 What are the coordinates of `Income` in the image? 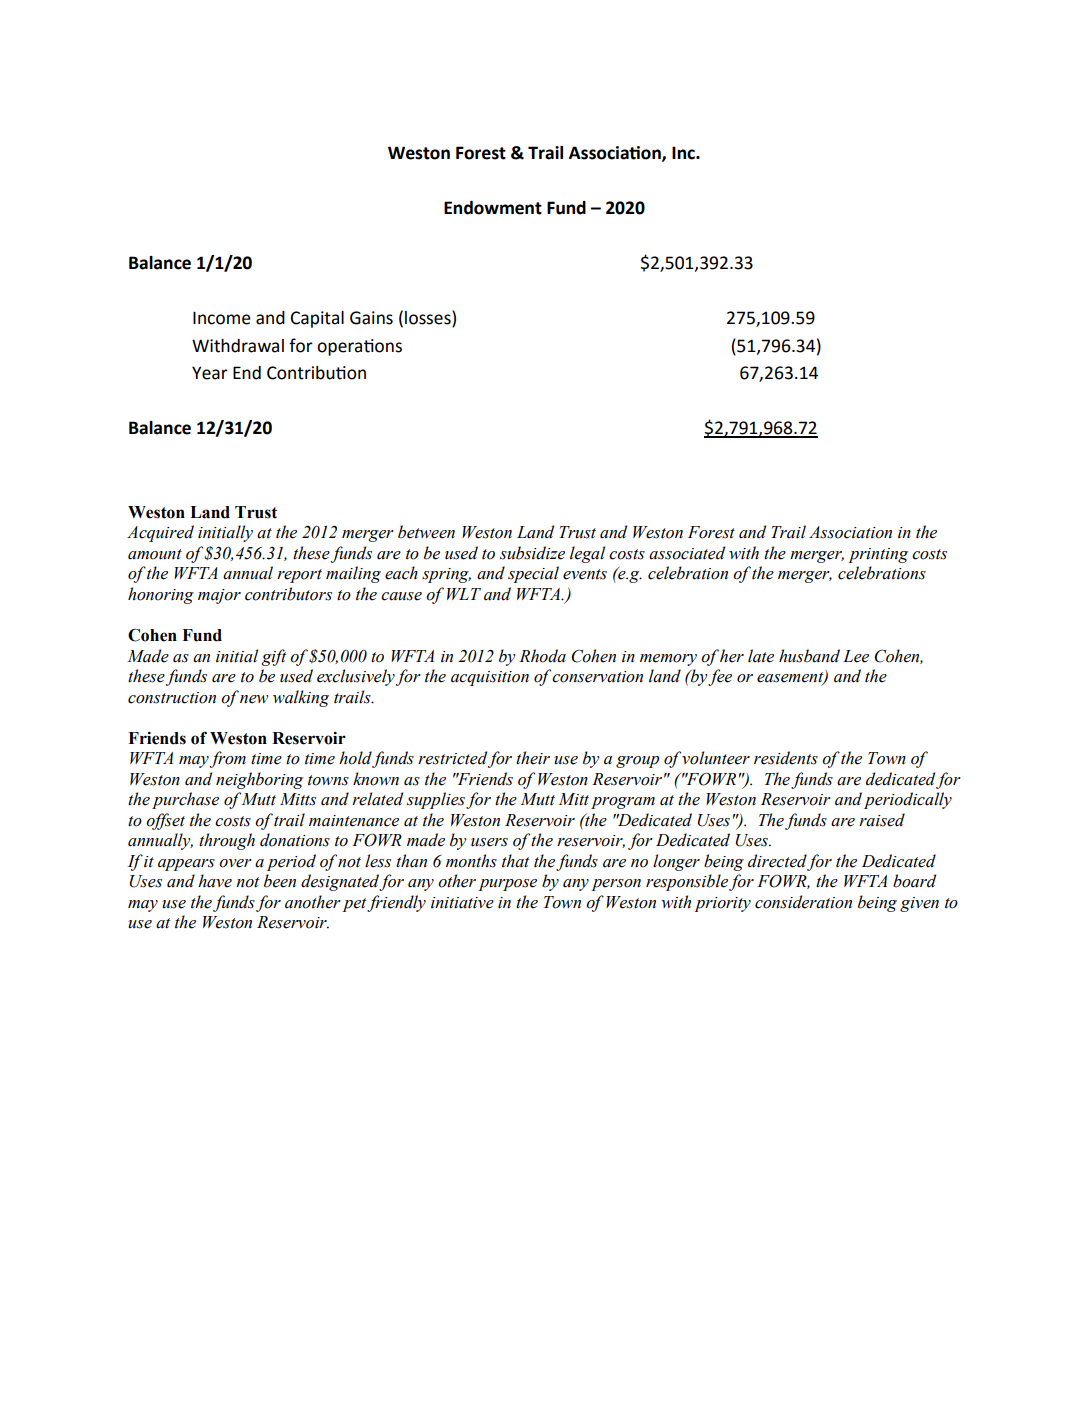 It's located at (222, 318).
